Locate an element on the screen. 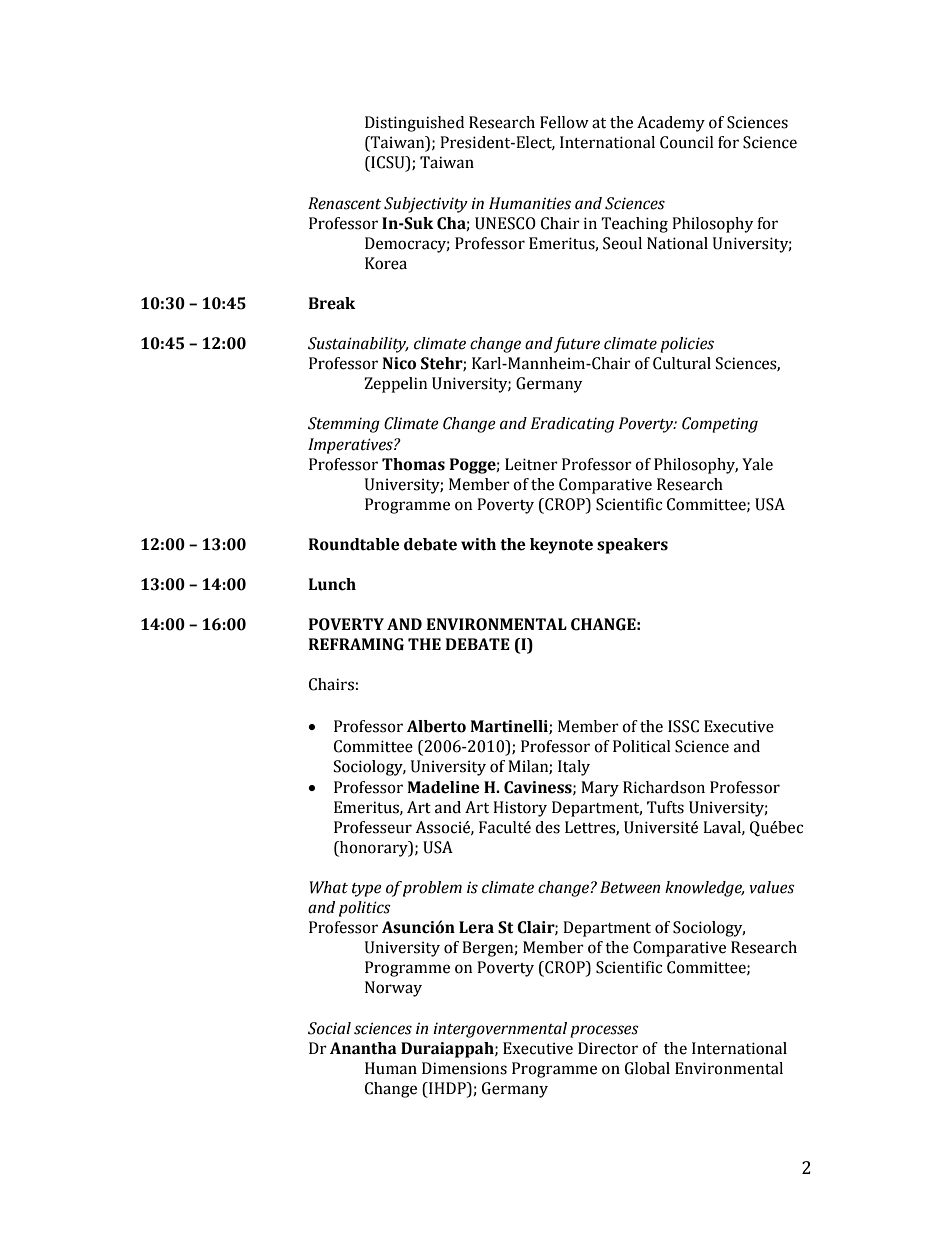 This screenshot has width=952, height=1233. Fellow is located at coordinates (564, 122).
